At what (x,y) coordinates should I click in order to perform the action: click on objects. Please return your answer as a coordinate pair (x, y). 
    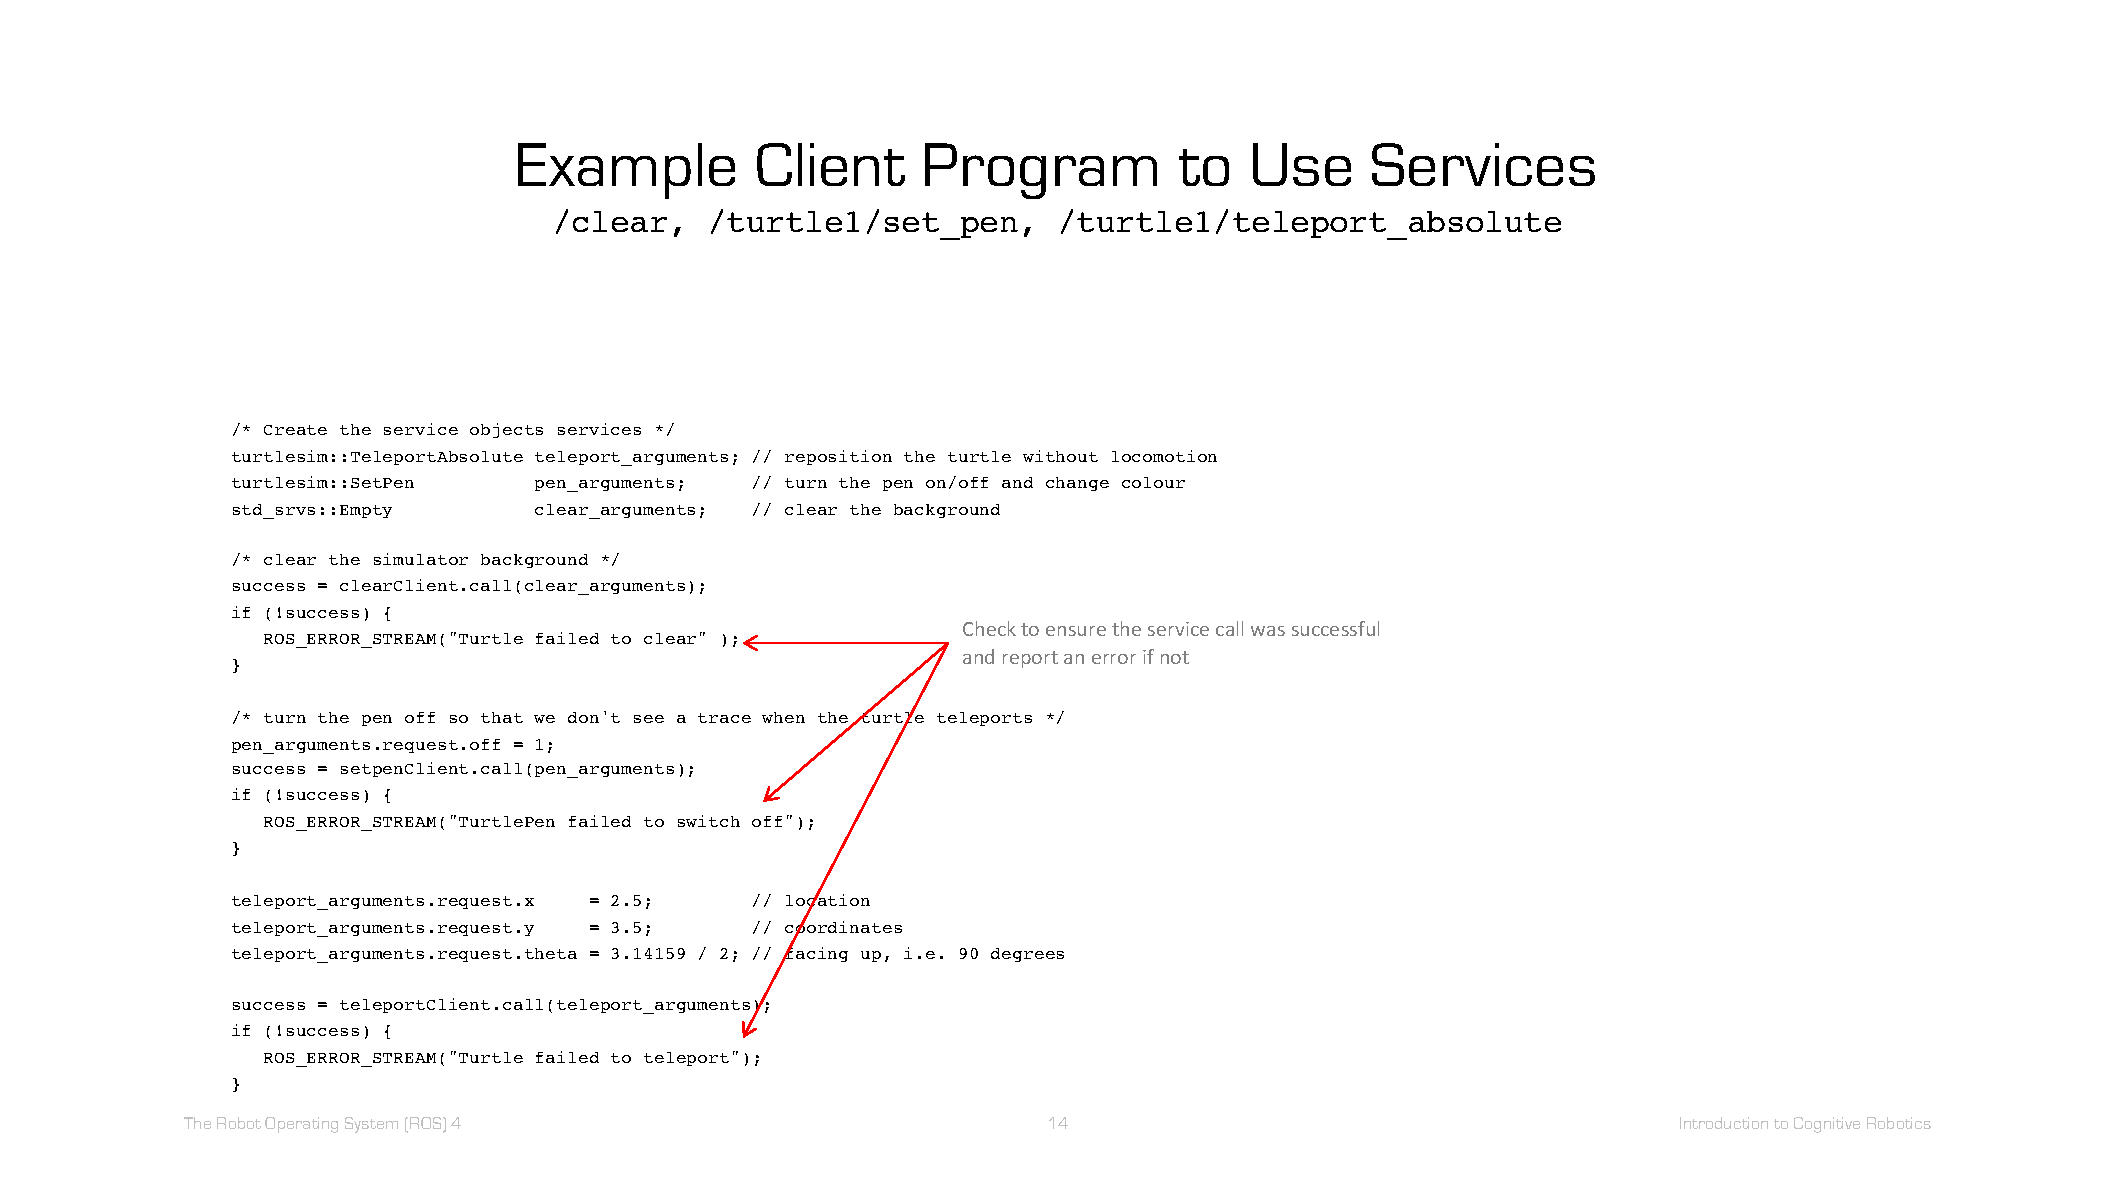
    Looking at the image, I should click on (506, 430).
